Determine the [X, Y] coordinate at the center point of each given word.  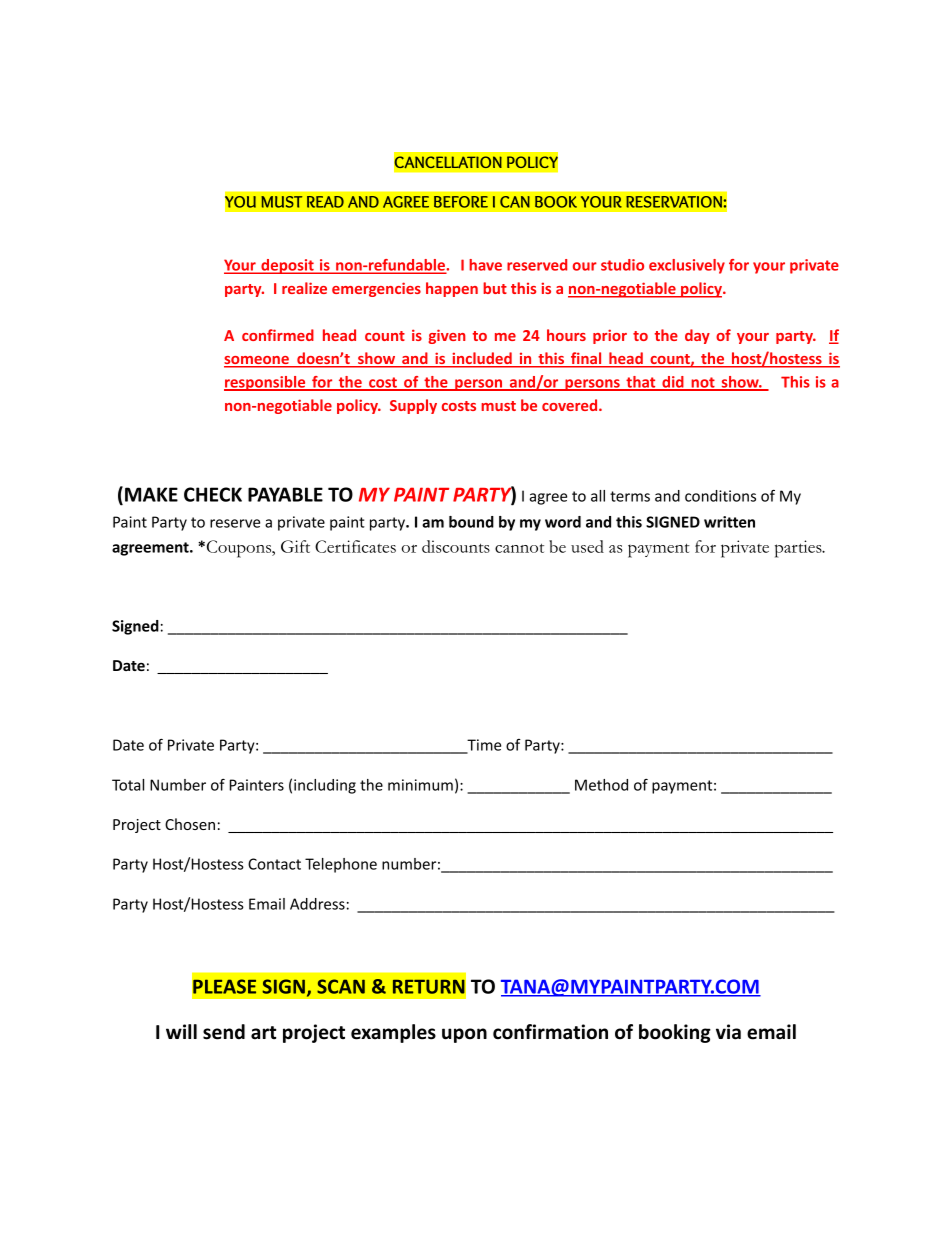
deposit [287, 266]
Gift [295, 546]
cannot [519, 548]
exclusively [687, 266]
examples [393, 1033]
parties [799, 549]
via [728, 1032]
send [224, 1032]
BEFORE [461, 202]
